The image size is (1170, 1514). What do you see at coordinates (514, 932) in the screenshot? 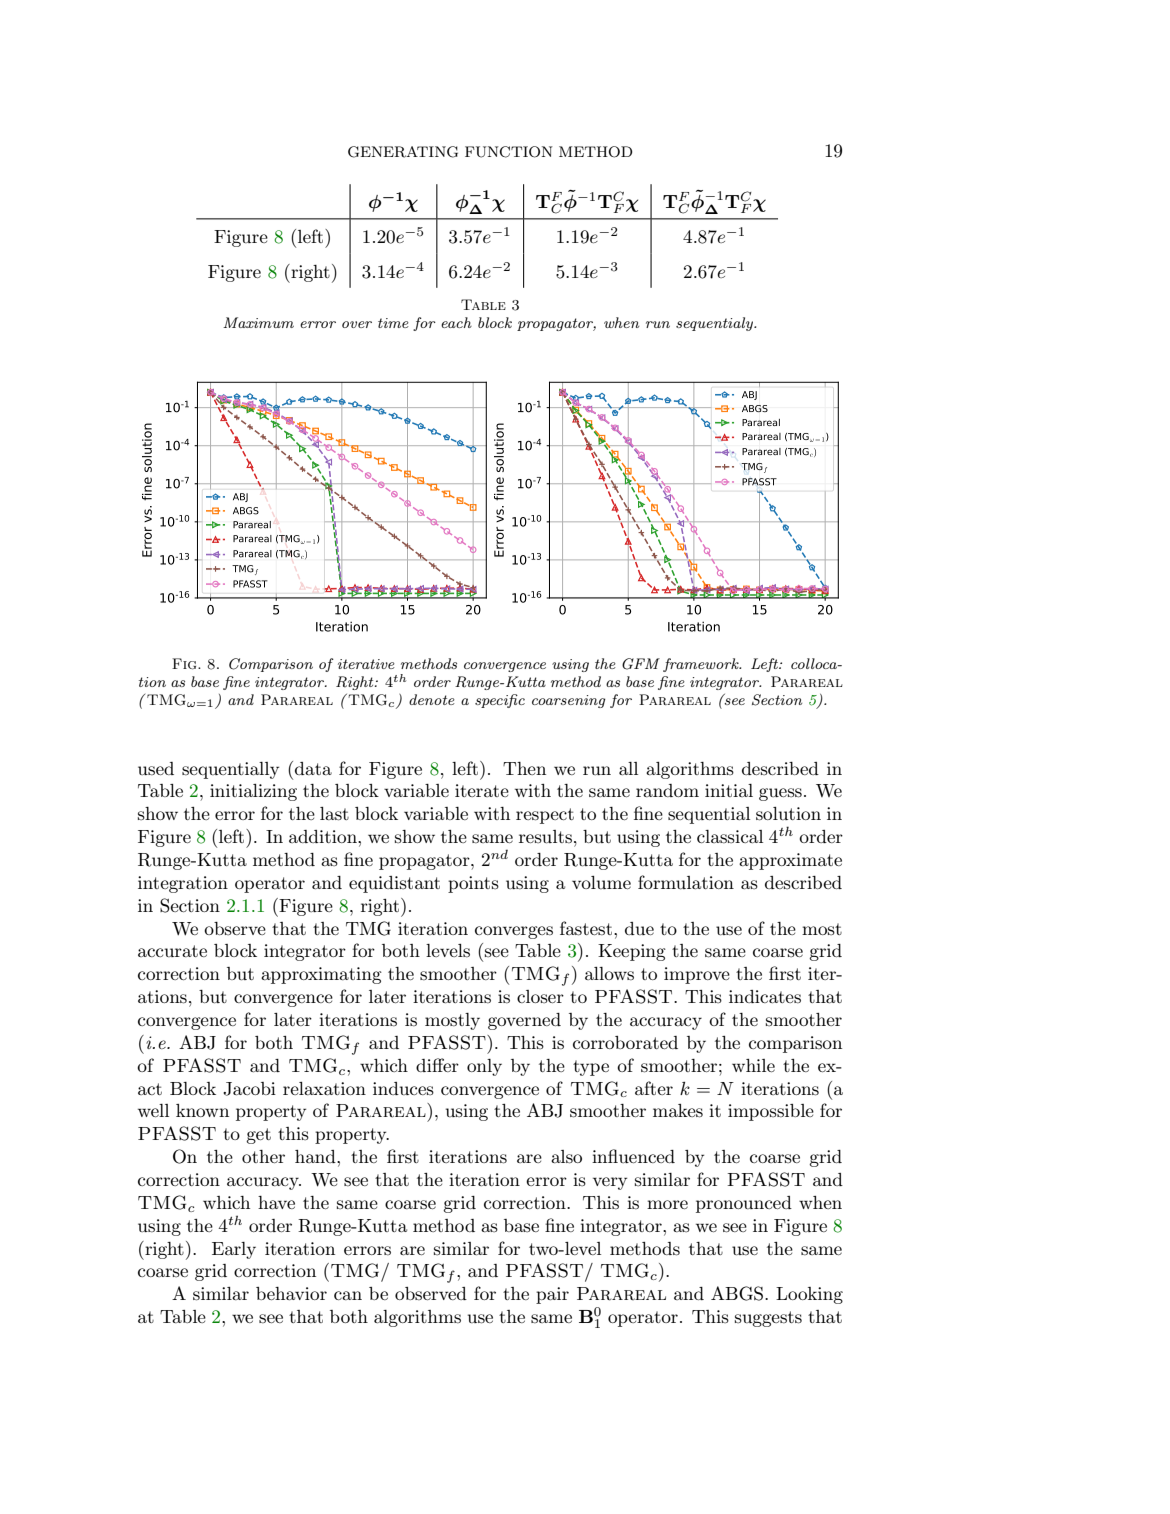
I see `converges` at bounding box center [514, 932].
